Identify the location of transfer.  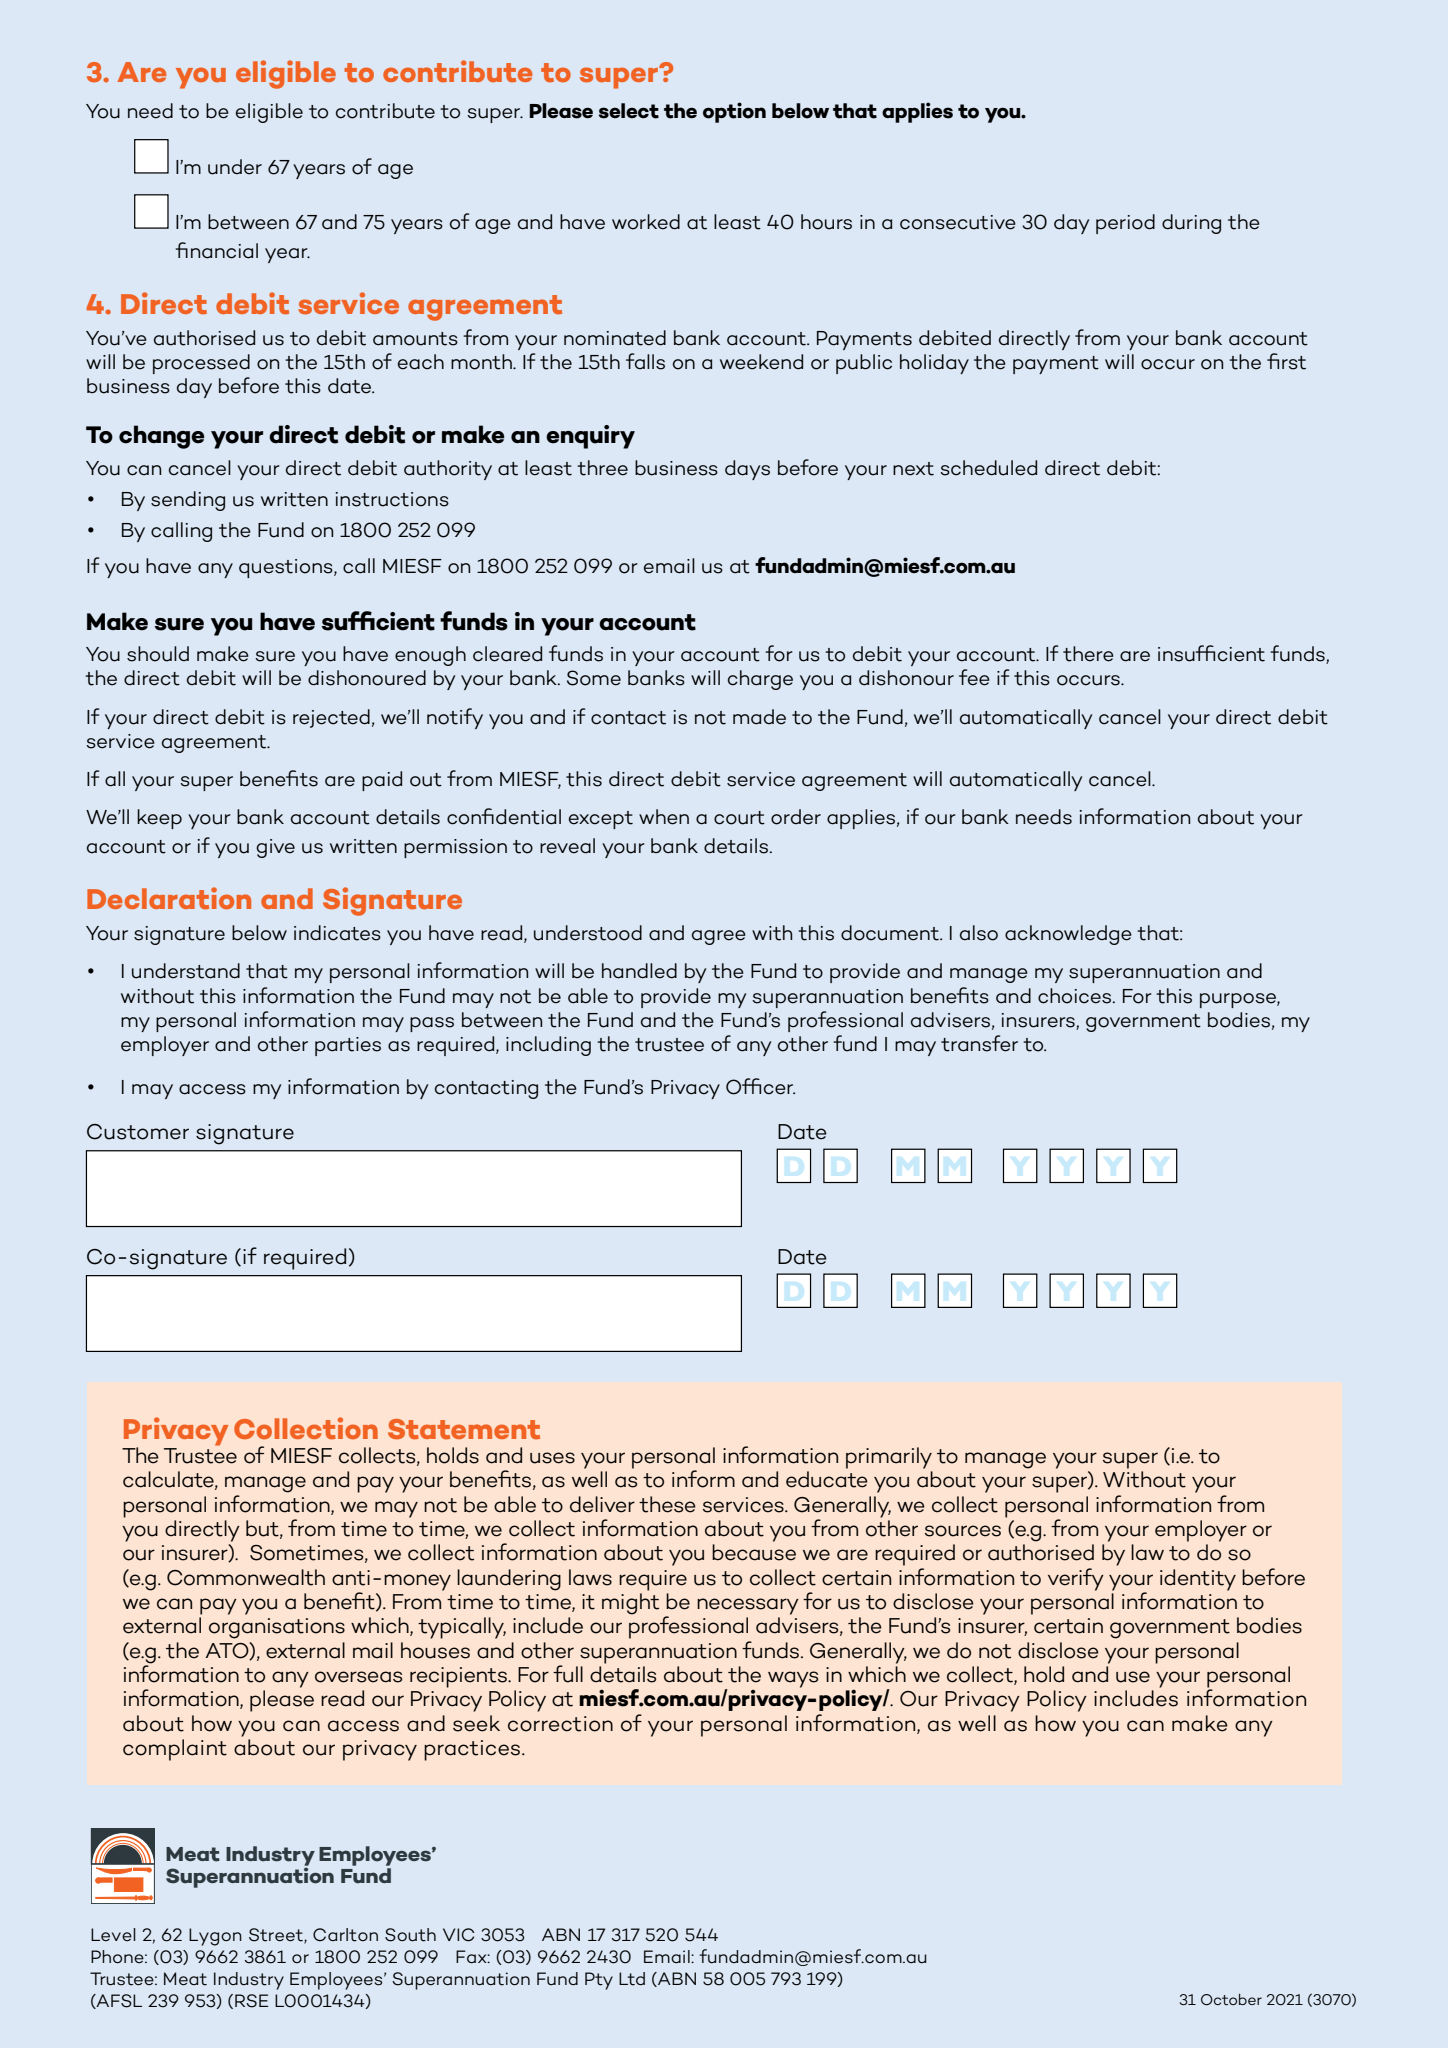
(979, 1043).
